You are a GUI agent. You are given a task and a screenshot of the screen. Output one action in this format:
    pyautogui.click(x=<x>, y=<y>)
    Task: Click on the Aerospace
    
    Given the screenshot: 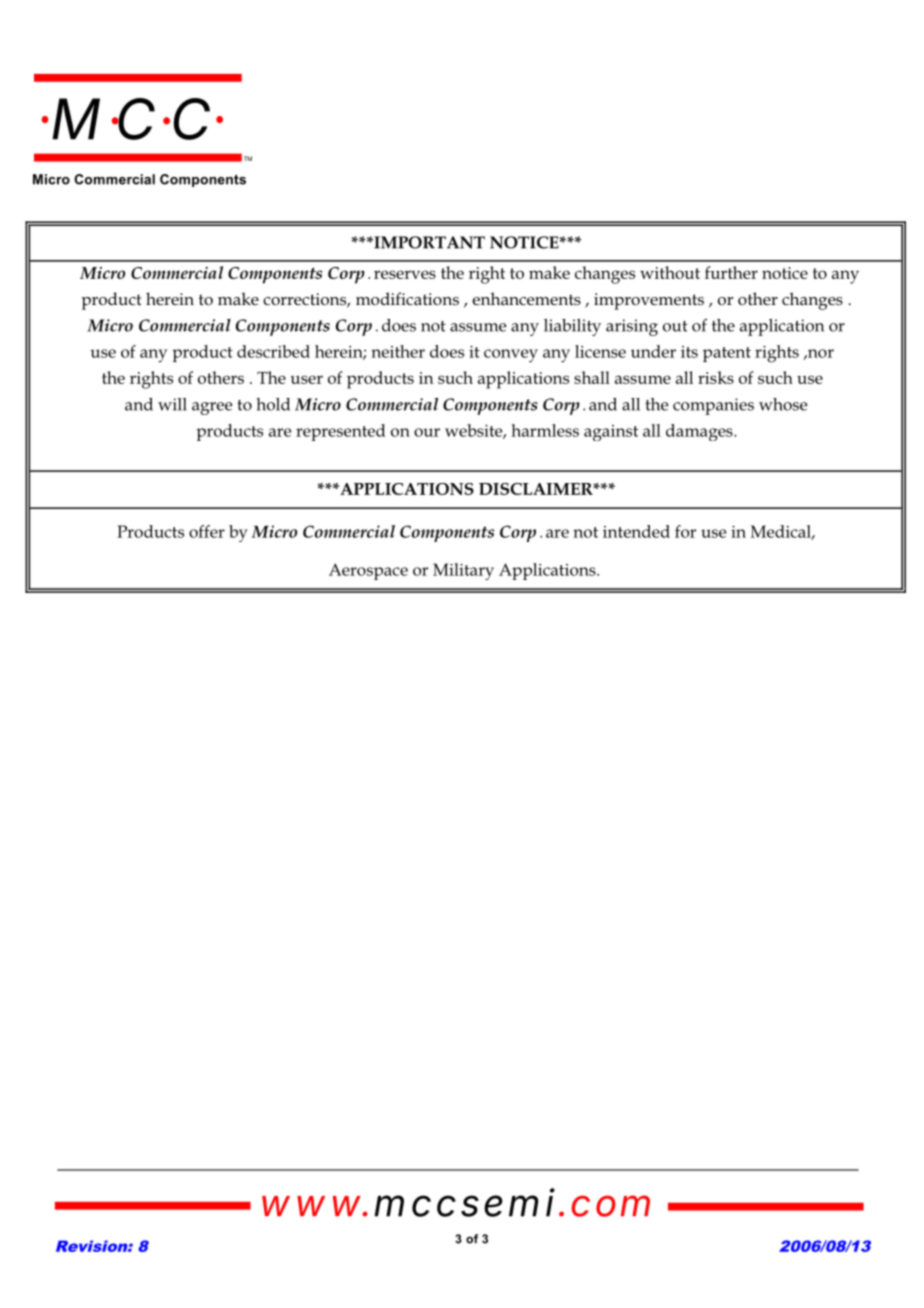 What is the action you would take?
    pyautogui.click(x=368, y=571)
